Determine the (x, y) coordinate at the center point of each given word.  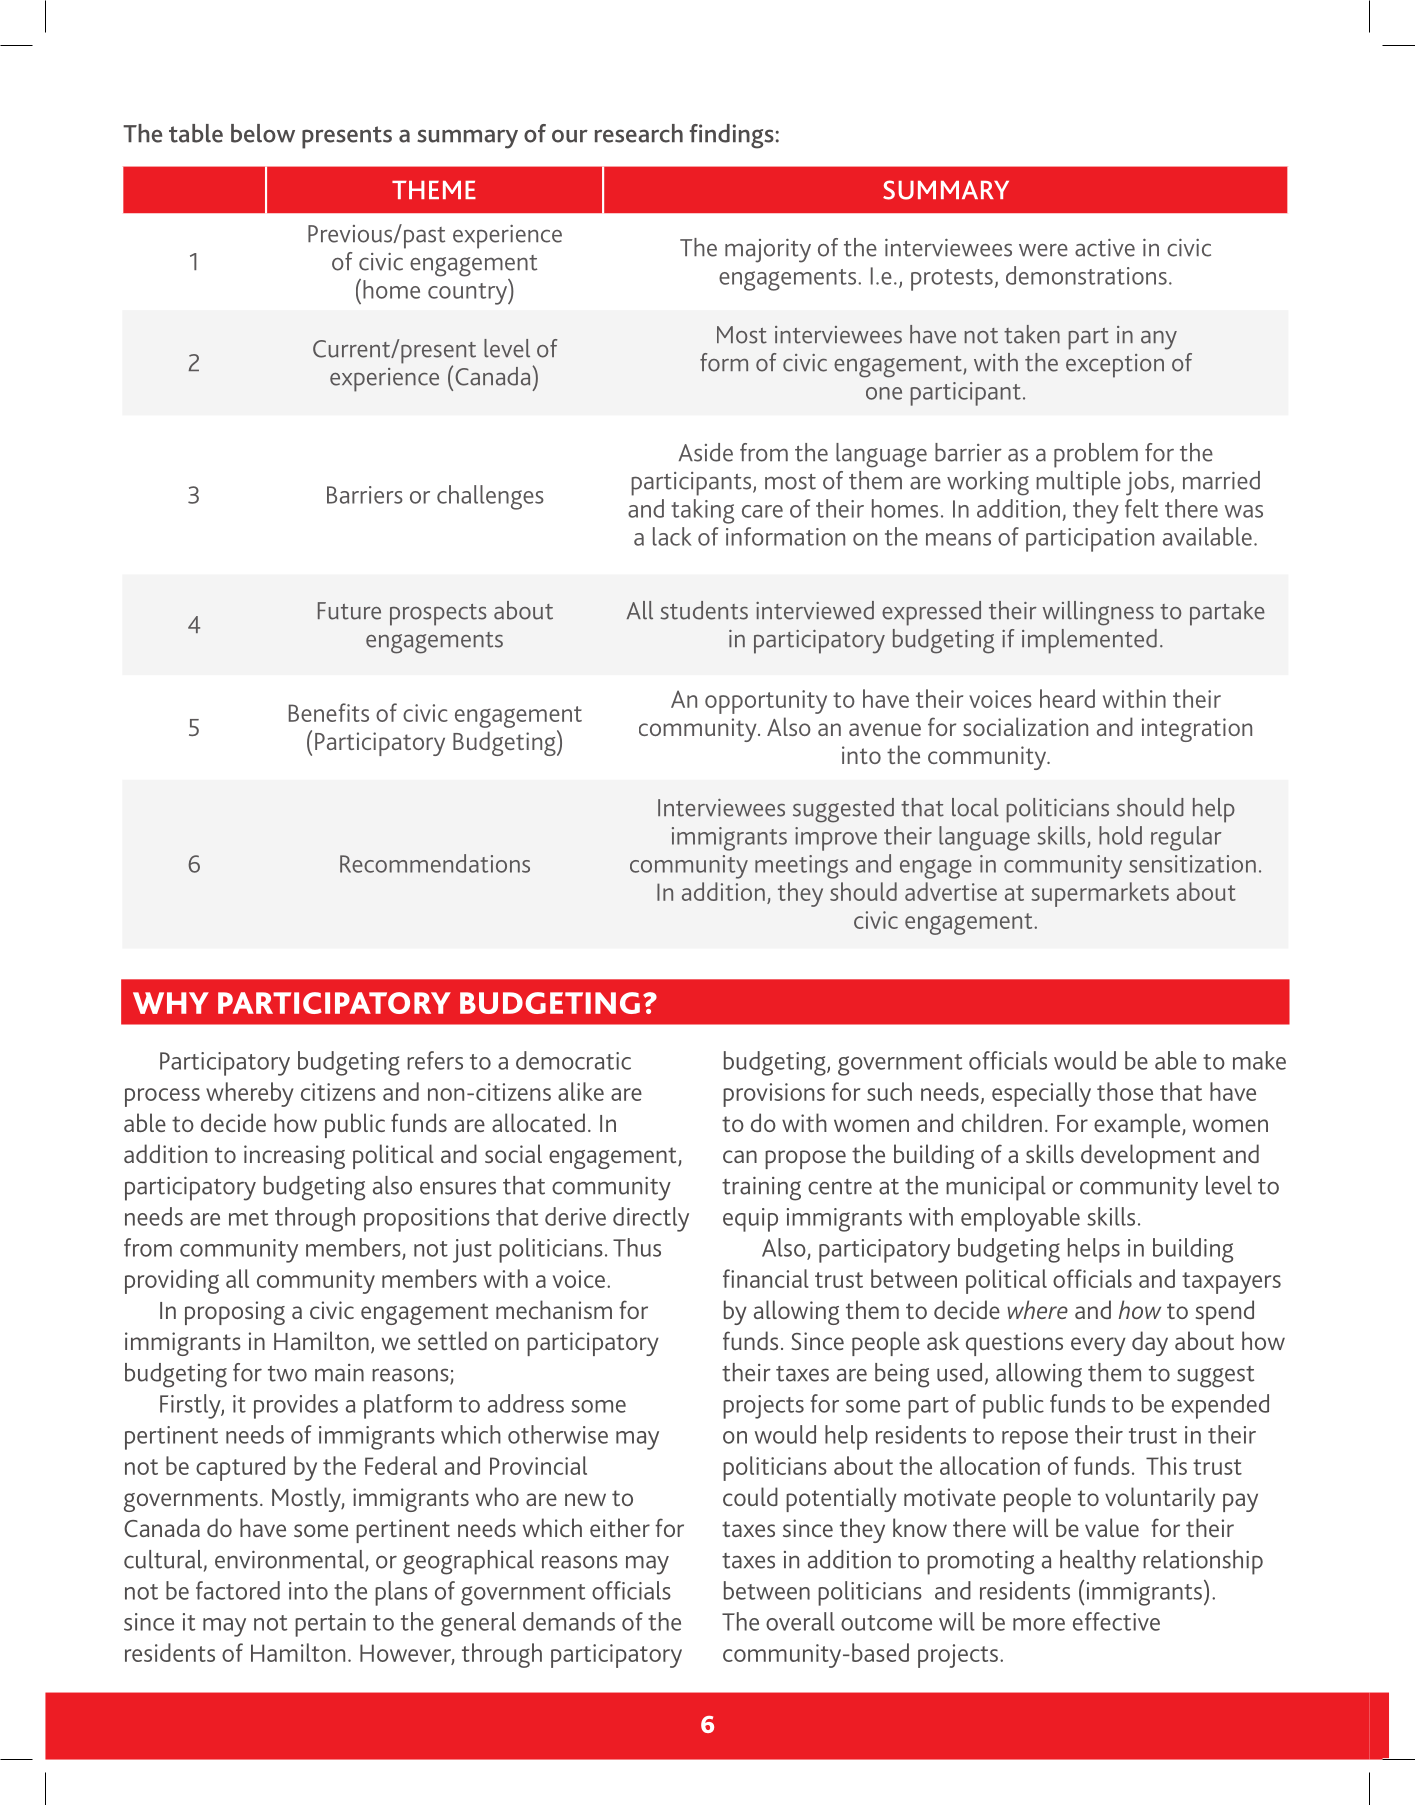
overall (800, 1621)
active (1105, 248)
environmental (290, 1560)
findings (732, 136)
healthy (1098, 1562)
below (263, 133)
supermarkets (1100, 894)
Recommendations (435, 863)
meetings (801, 867)
